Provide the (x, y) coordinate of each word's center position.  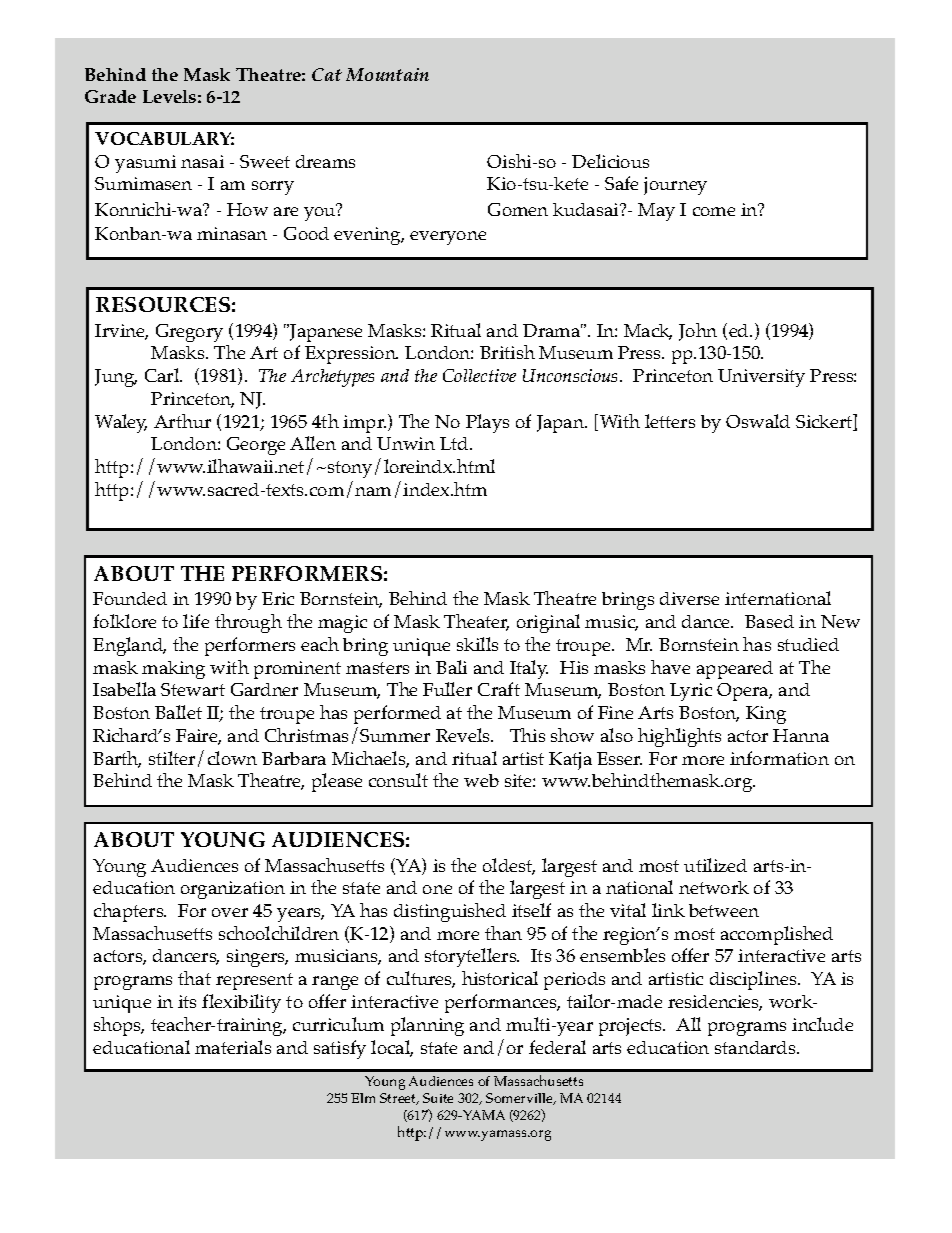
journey (675, 186)
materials (233, 1047)
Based (769, 621)
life (196, 621)
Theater (476, 622)
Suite (438, 1098)
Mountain (387, 74)
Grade (110, 96)
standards (756, 1047)
